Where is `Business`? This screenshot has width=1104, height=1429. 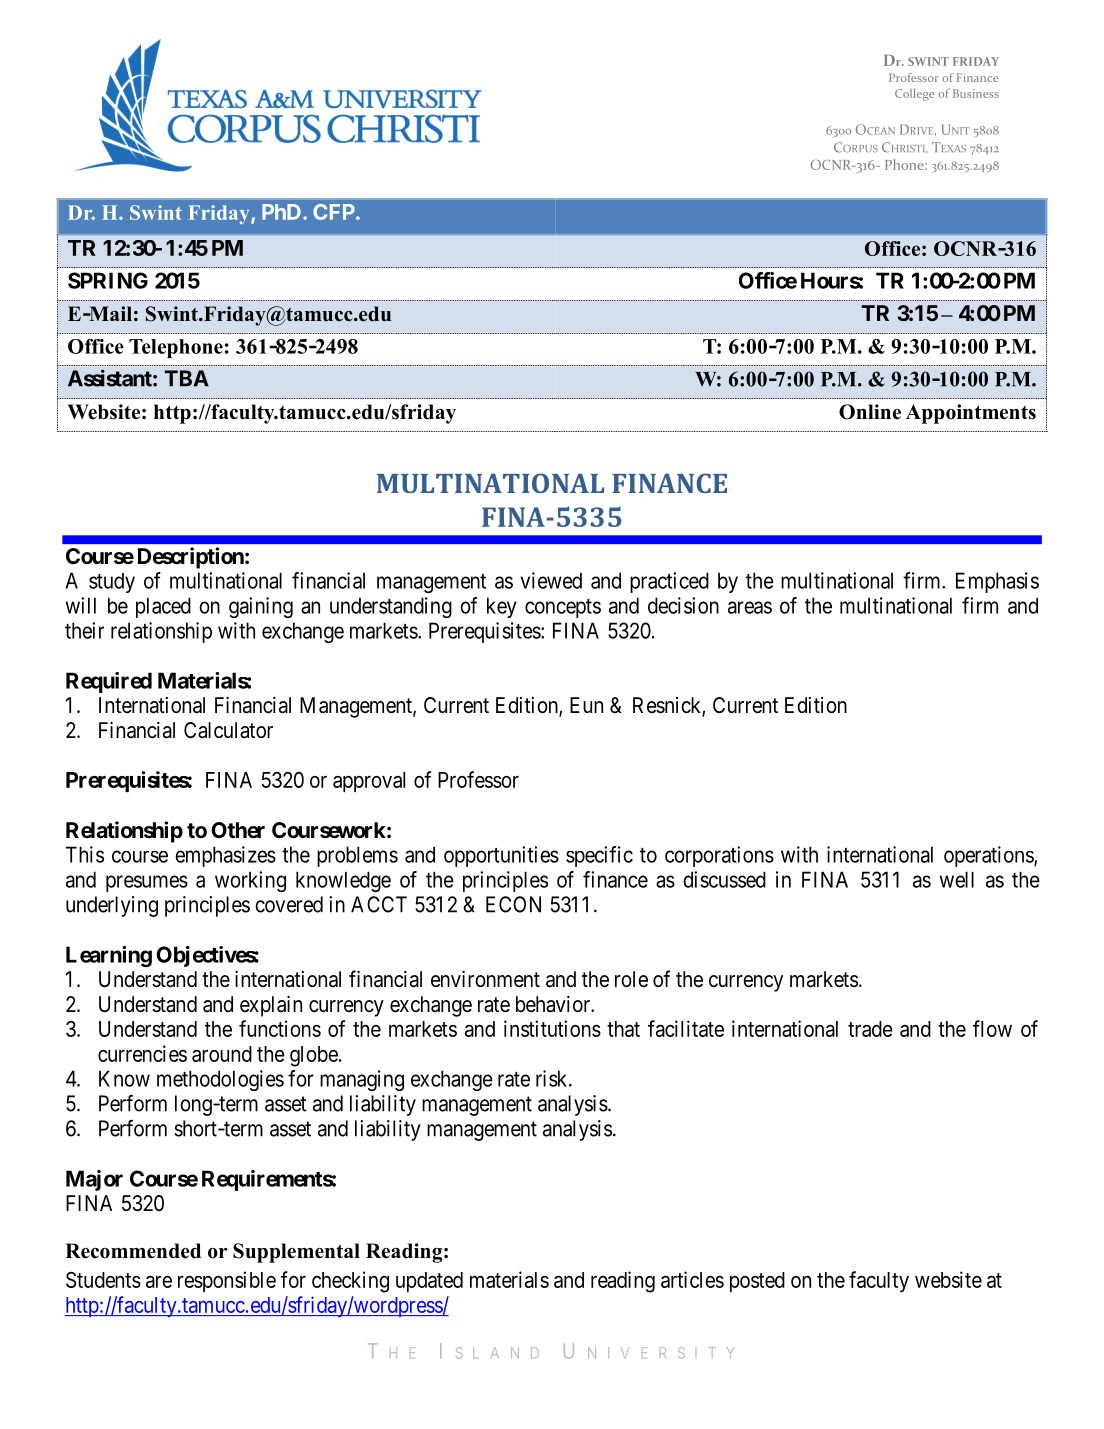
Business is located at coordinates (976, 93).
